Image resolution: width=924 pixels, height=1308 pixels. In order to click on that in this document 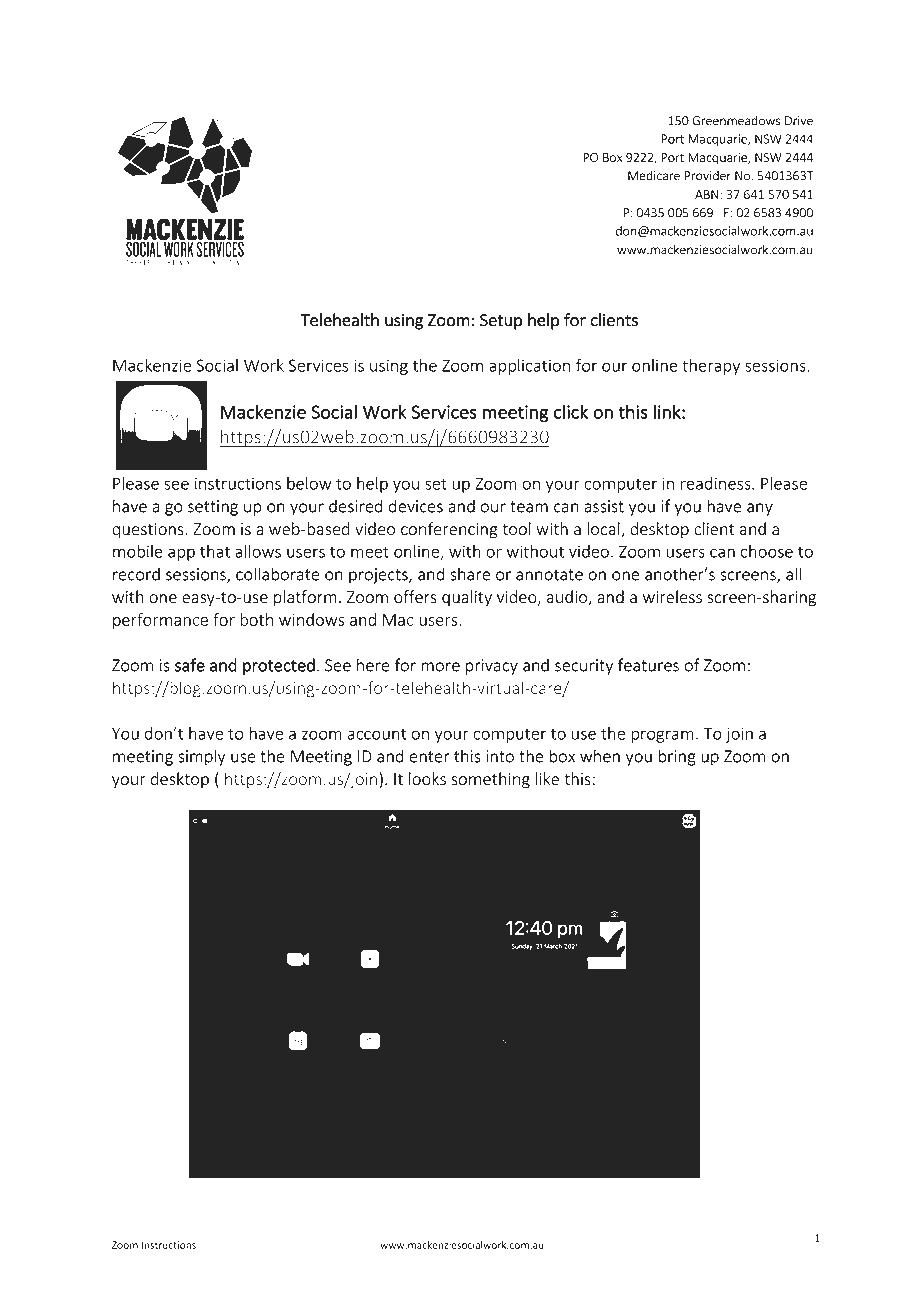, I will do `click(215, 551)`.
